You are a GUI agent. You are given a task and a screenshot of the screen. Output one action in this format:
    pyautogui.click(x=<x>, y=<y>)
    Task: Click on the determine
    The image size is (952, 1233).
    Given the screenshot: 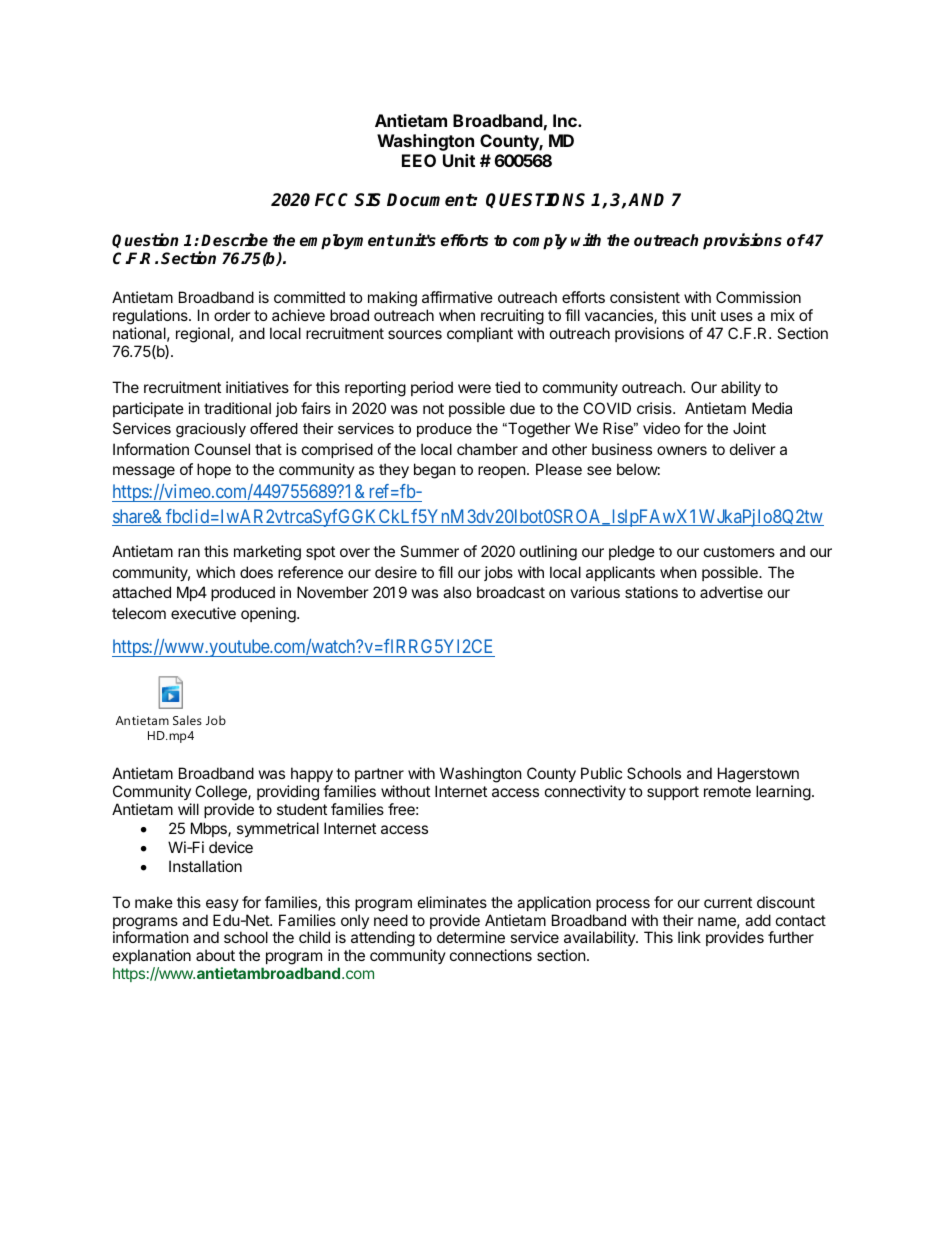 What is the action you would take?
    pyautogui.click(x=471, y=937)
